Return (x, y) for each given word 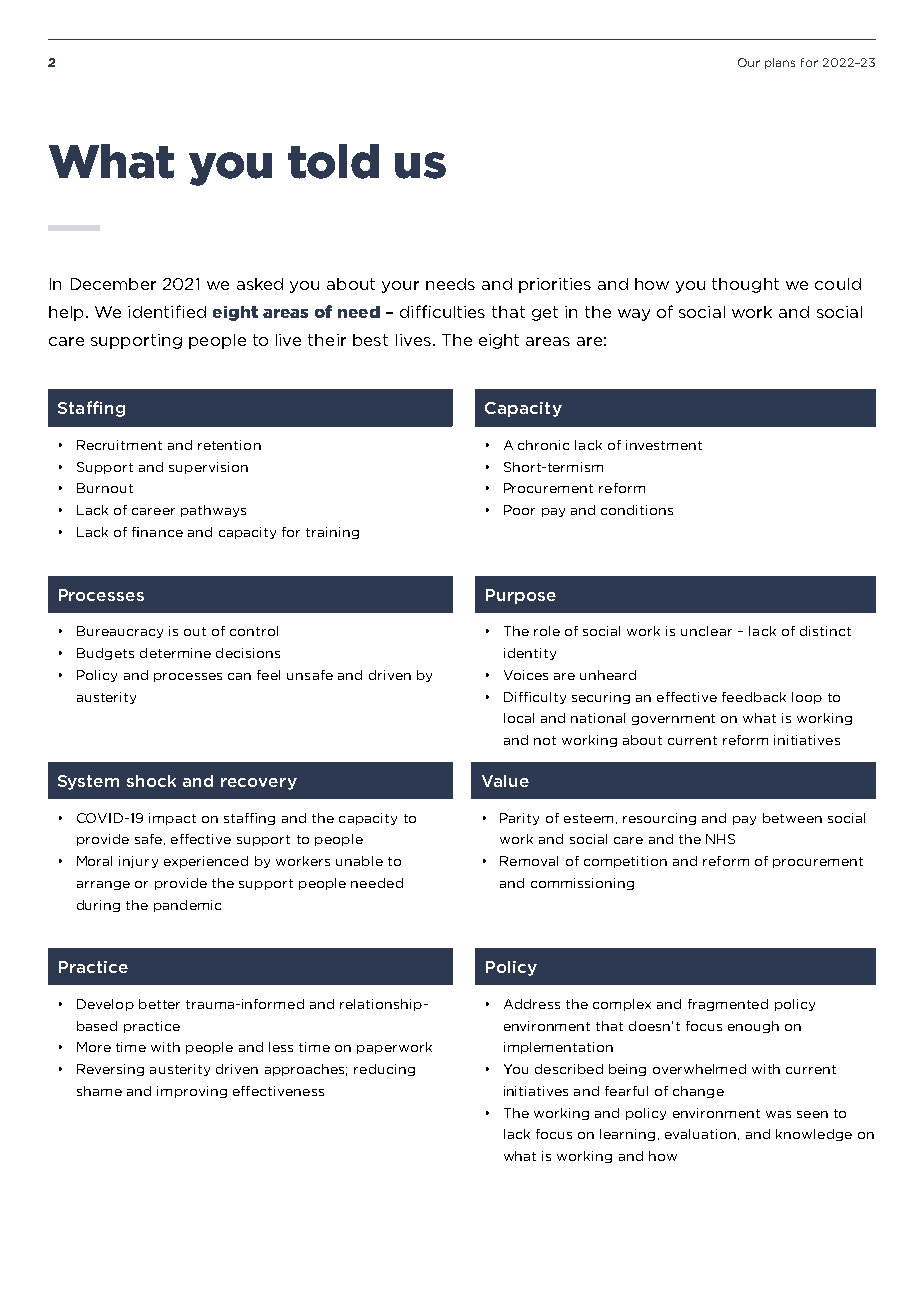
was (778, 1114)
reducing (384, 1070)
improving (192, 1092)
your (400, 287)
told (333, 161)
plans (780, 63)
